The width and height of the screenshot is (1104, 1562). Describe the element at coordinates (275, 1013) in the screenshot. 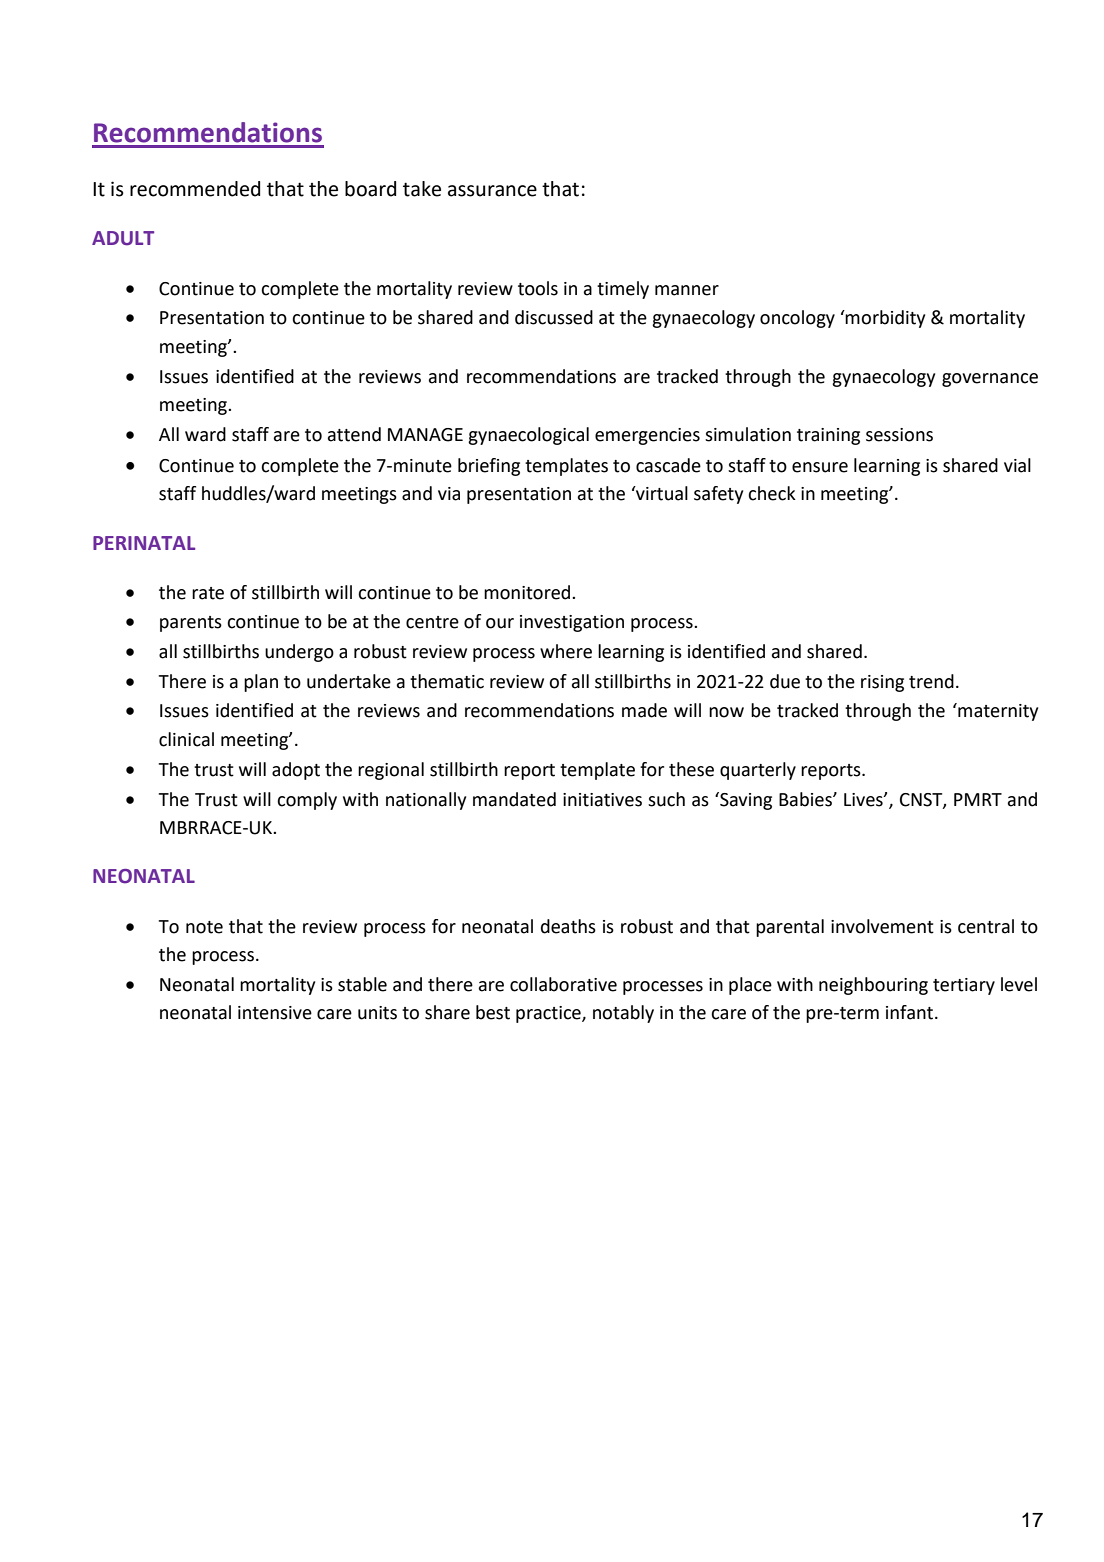

I see `intensive` at that location.
